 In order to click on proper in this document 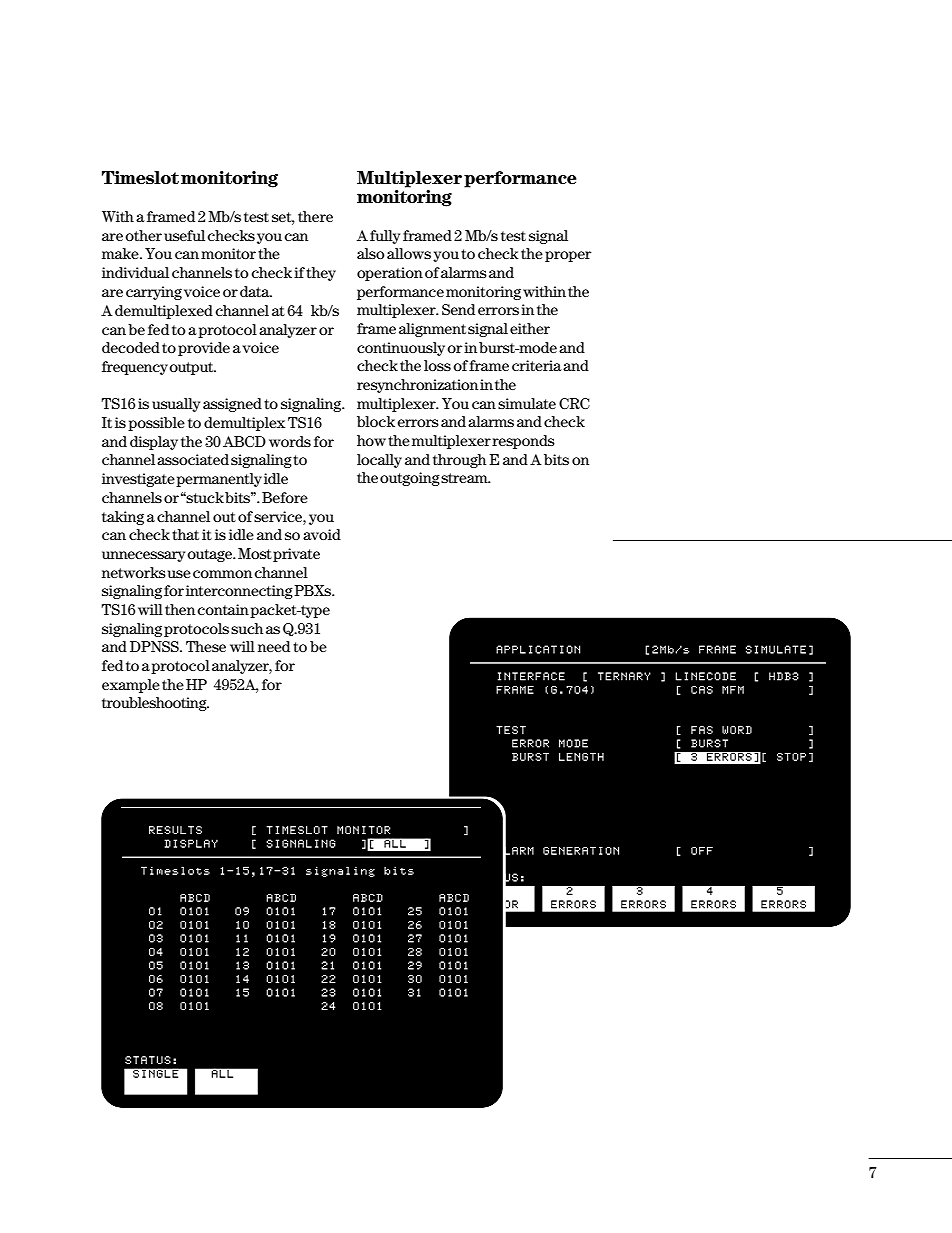, I will do `click(568, 256)`.
